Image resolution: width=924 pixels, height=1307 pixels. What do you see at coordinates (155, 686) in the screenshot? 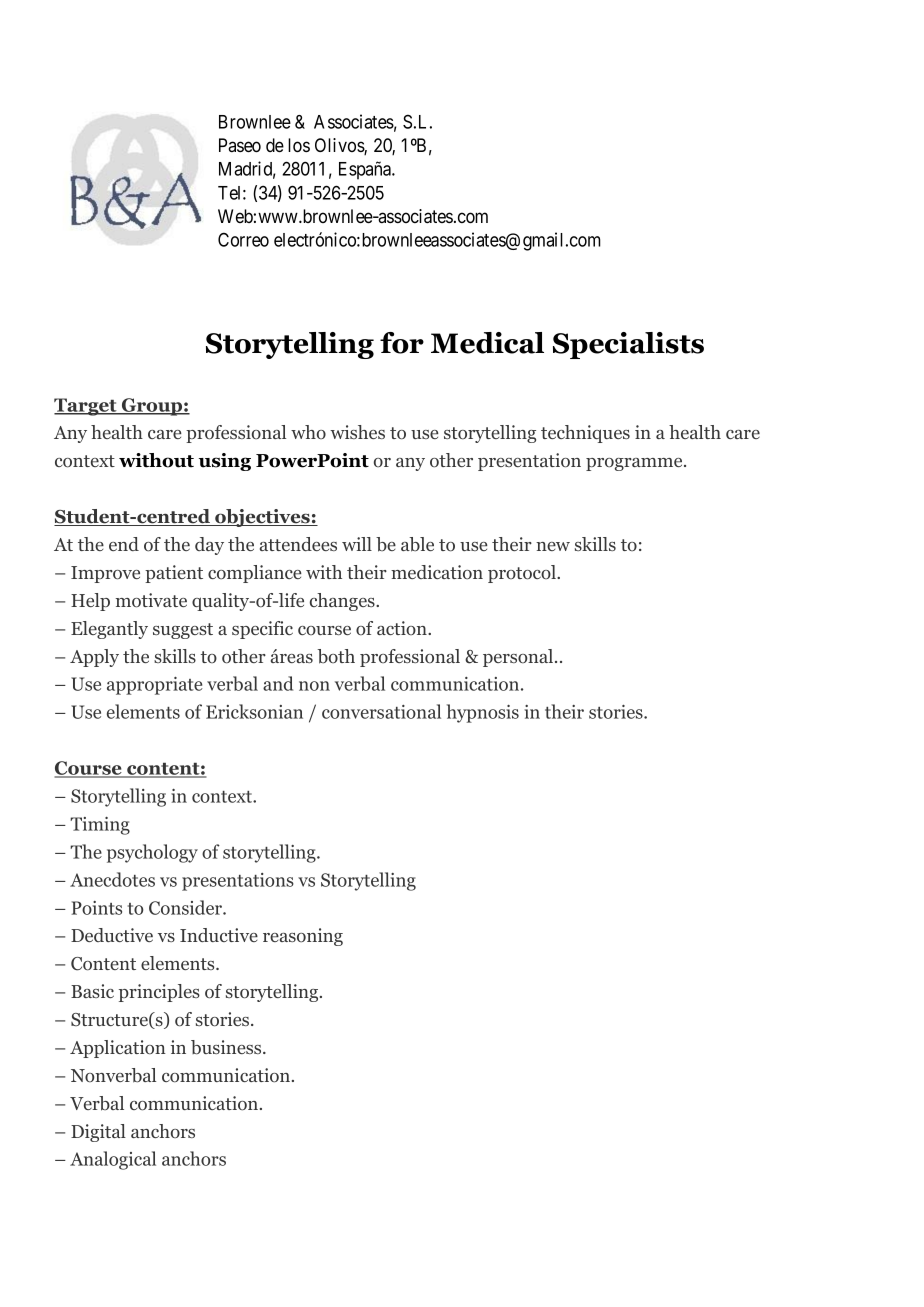
I see `appropriate` at bounding box center [155, 686].
